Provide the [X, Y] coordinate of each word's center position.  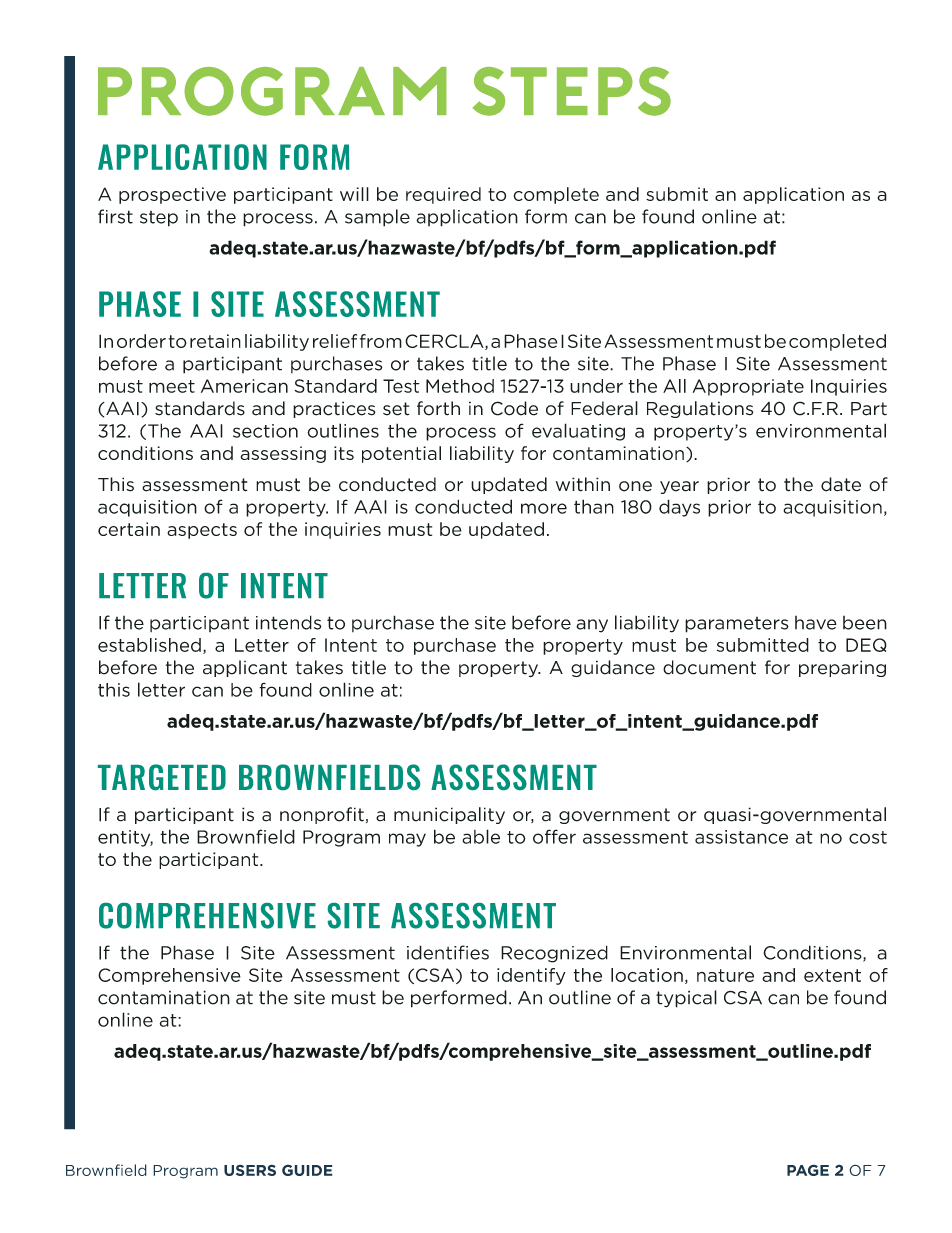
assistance [741, 837]
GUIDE [307, 1170]
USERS [250, 1170]
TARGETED [162, 777]
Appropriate [748, 387]
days [679, 508]
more [544, 508]
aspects [202, 531]
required [443, 195]
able [481, 836]
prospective [172, 195]
